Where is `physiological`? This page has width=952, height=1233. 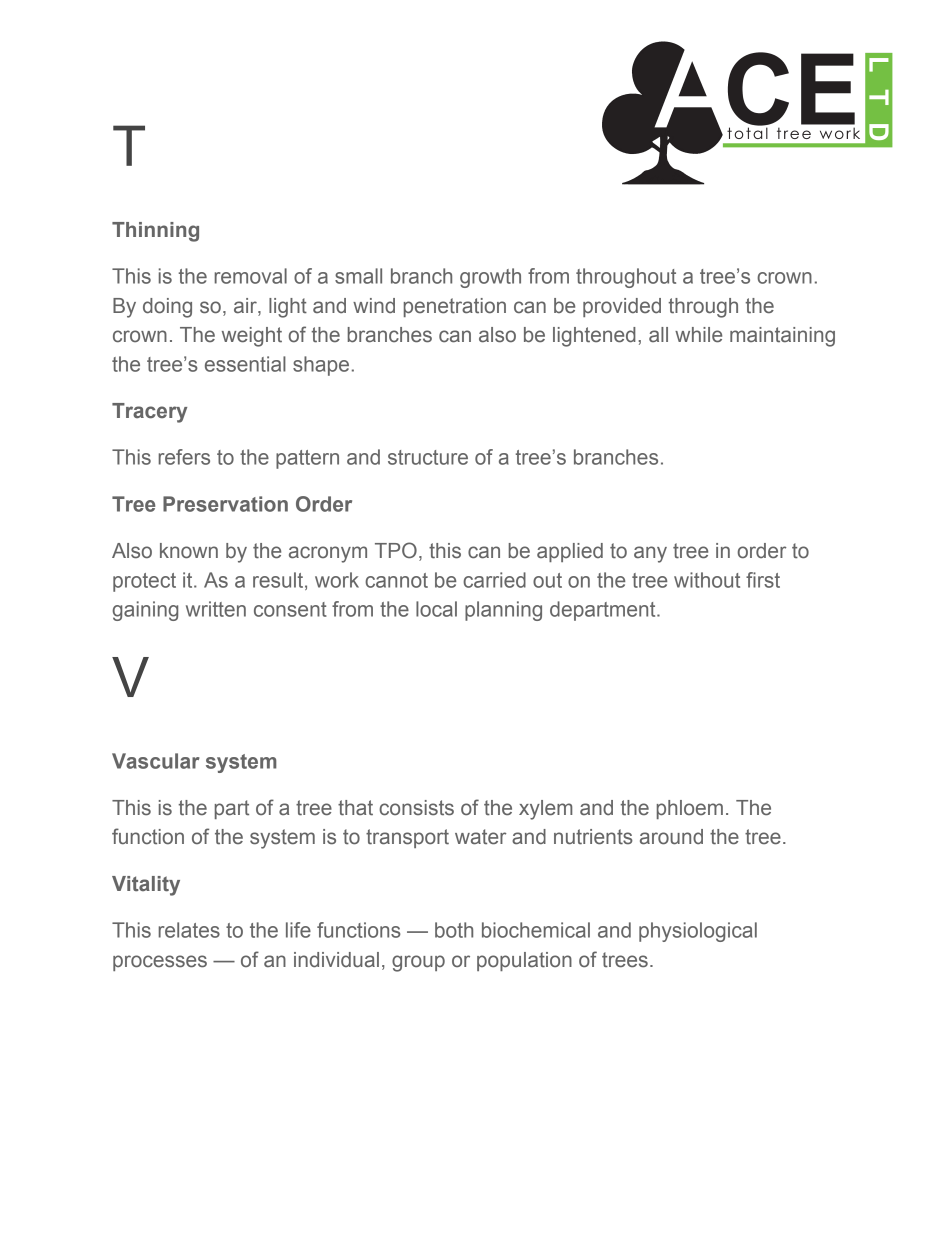
physiological is located at coordinates (698, 932).
